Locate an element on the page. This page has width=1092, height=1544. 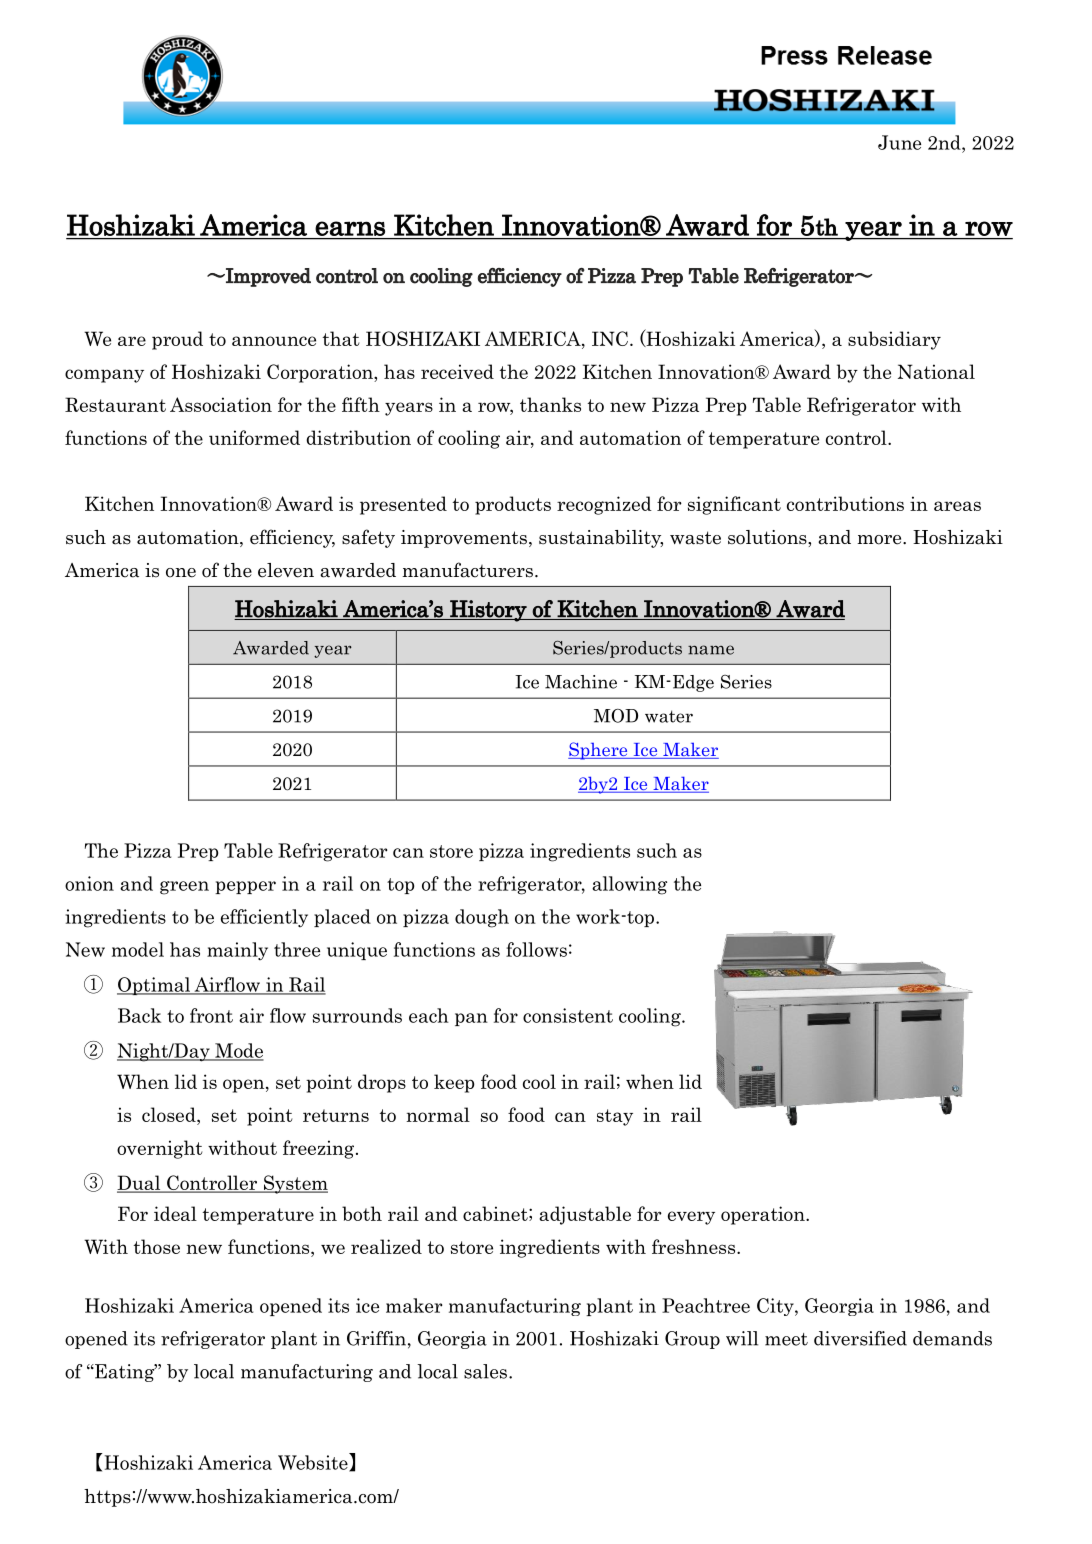
Association is located at coordinates (221, 404).
